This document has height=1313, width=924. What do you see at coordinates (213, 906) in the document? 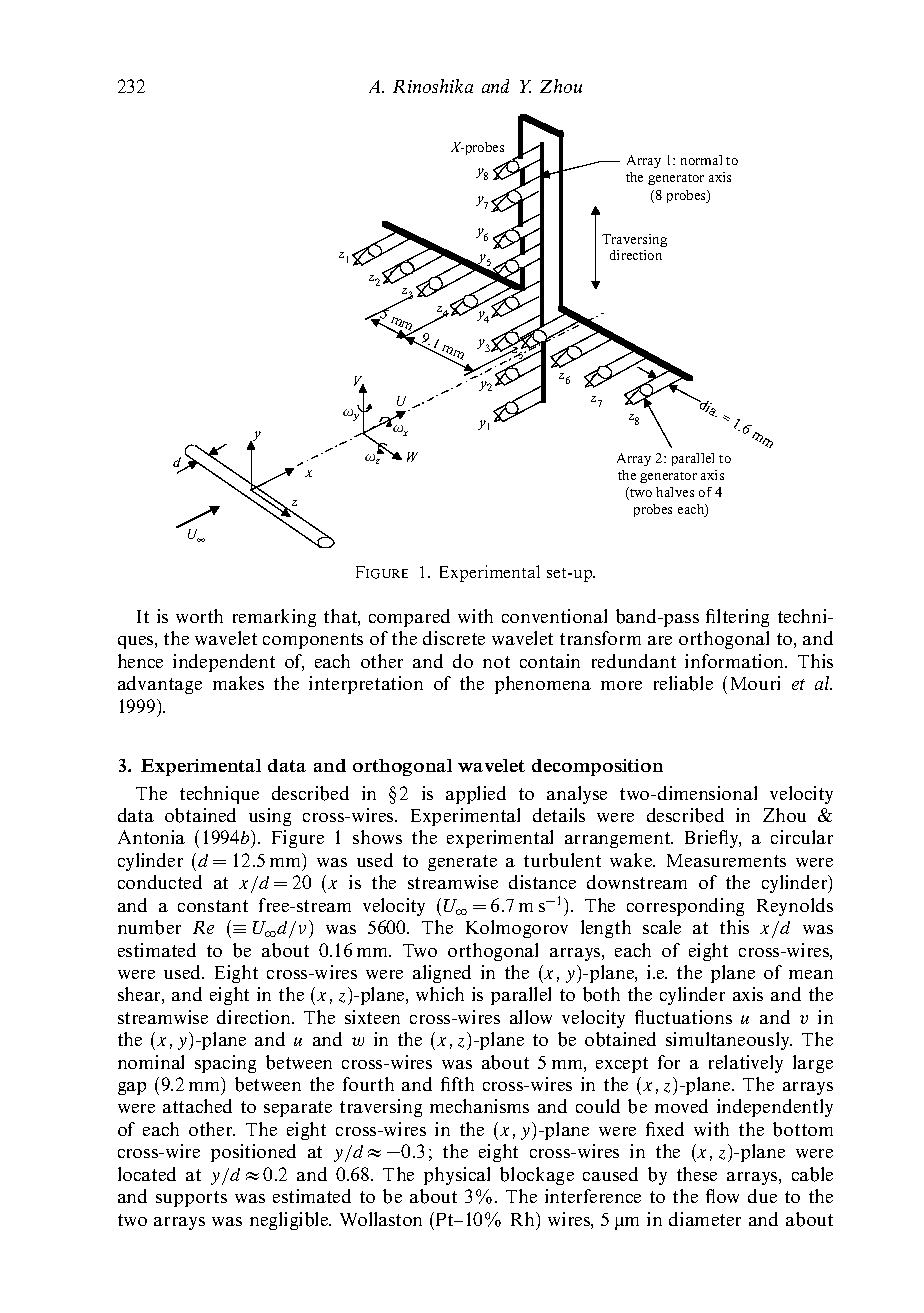
I see `constant` at bounding box center [213, 906].
